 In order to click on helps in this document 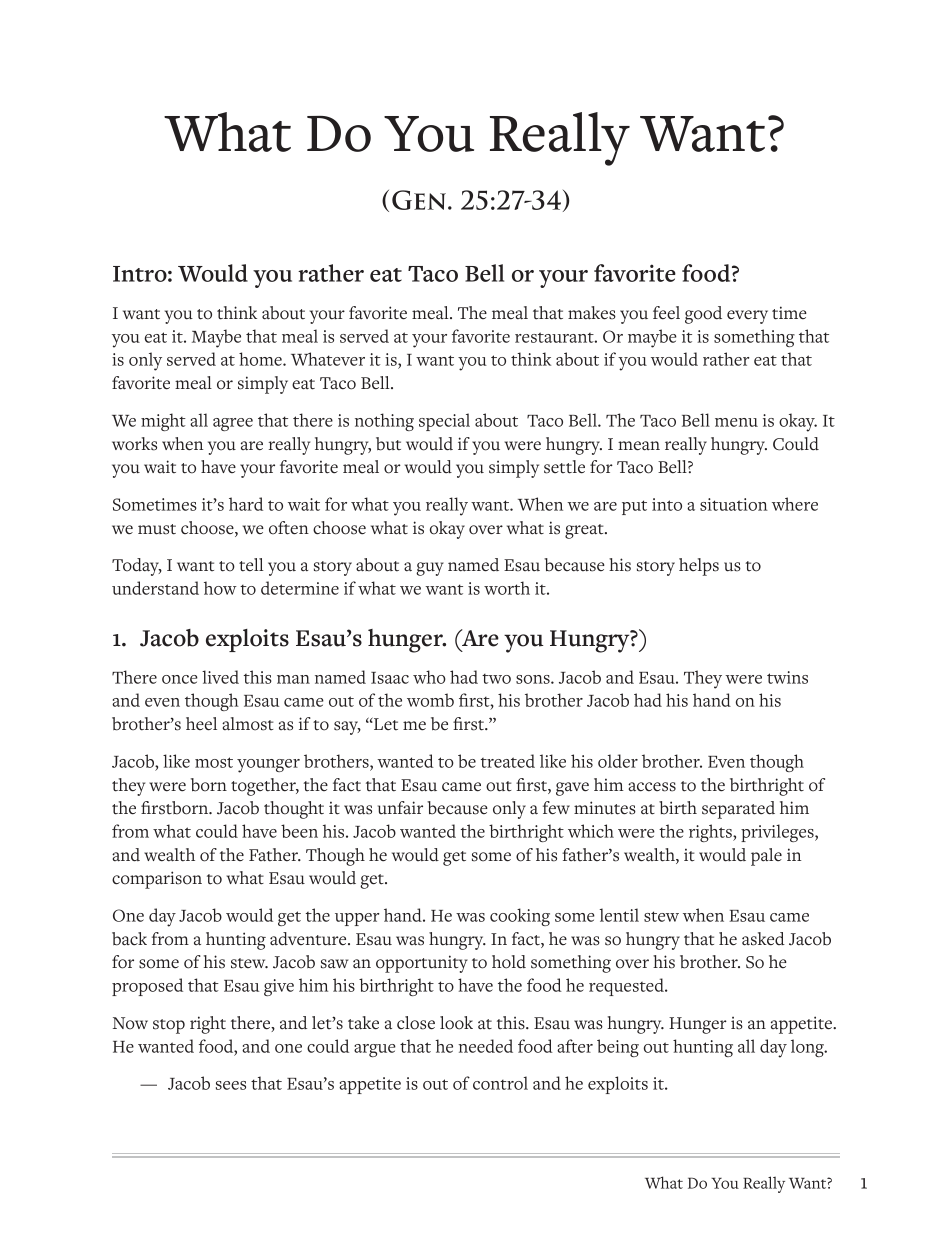, I will do `click(699, 567)`.
